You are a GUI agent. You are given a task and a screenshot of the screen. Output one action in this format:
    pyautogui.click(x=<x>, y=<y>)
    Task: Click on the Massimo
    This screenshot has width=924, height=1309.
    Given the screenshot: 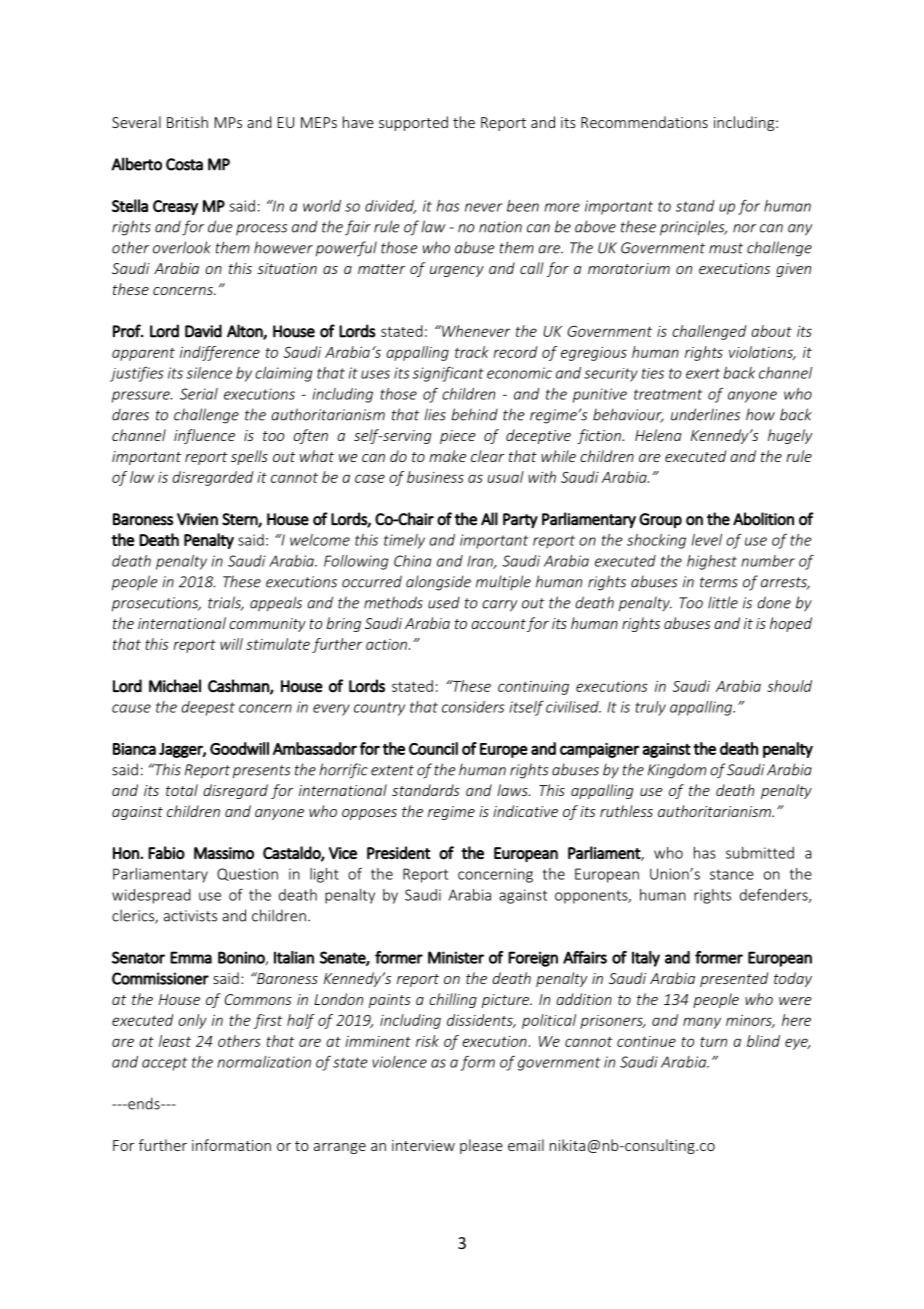 What is the action you would take?
    pyautogui.click(x=224, y=853)
